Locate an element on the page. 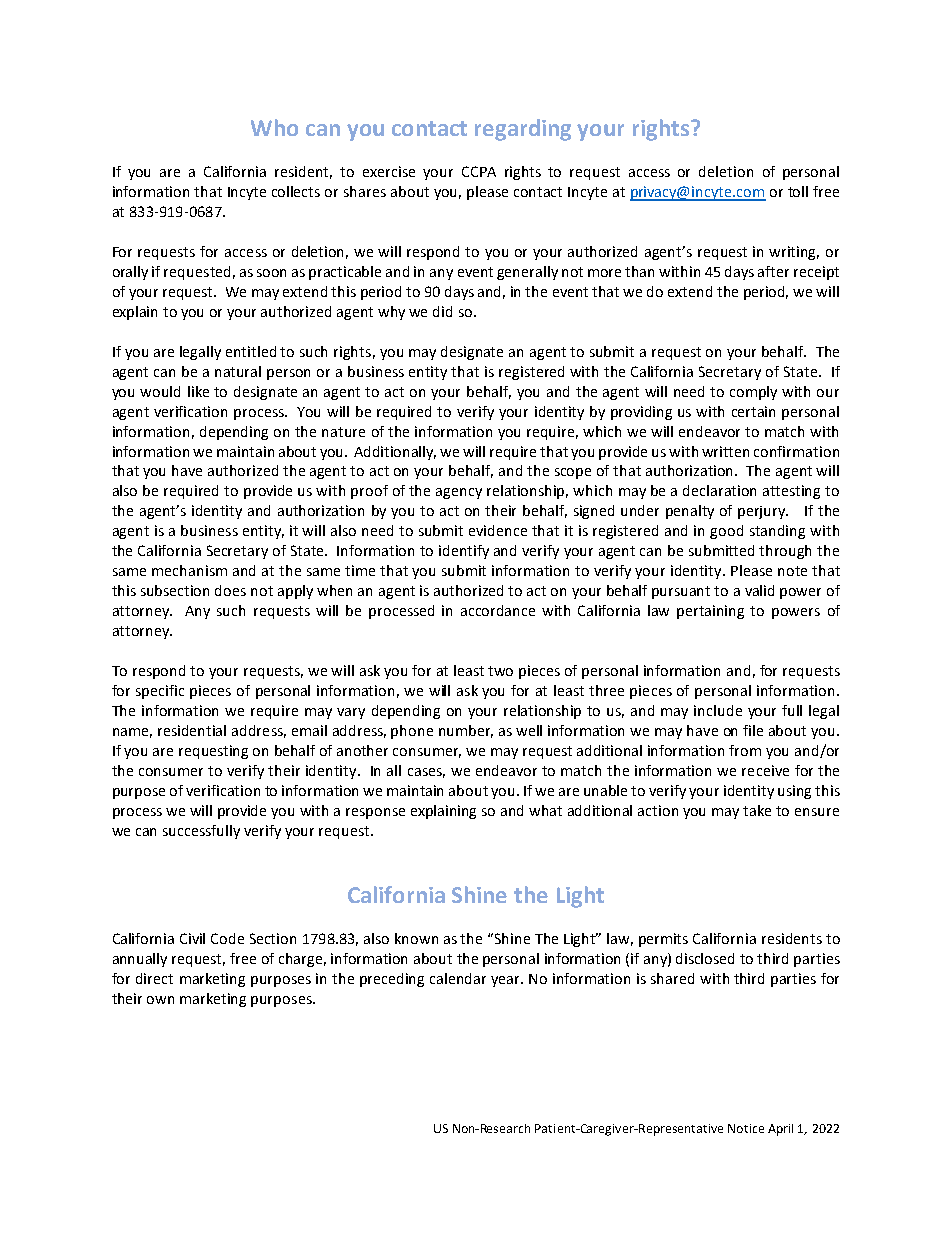 The height and width of the image is (1233, 952). Who is located at coordinates (274, 127).
